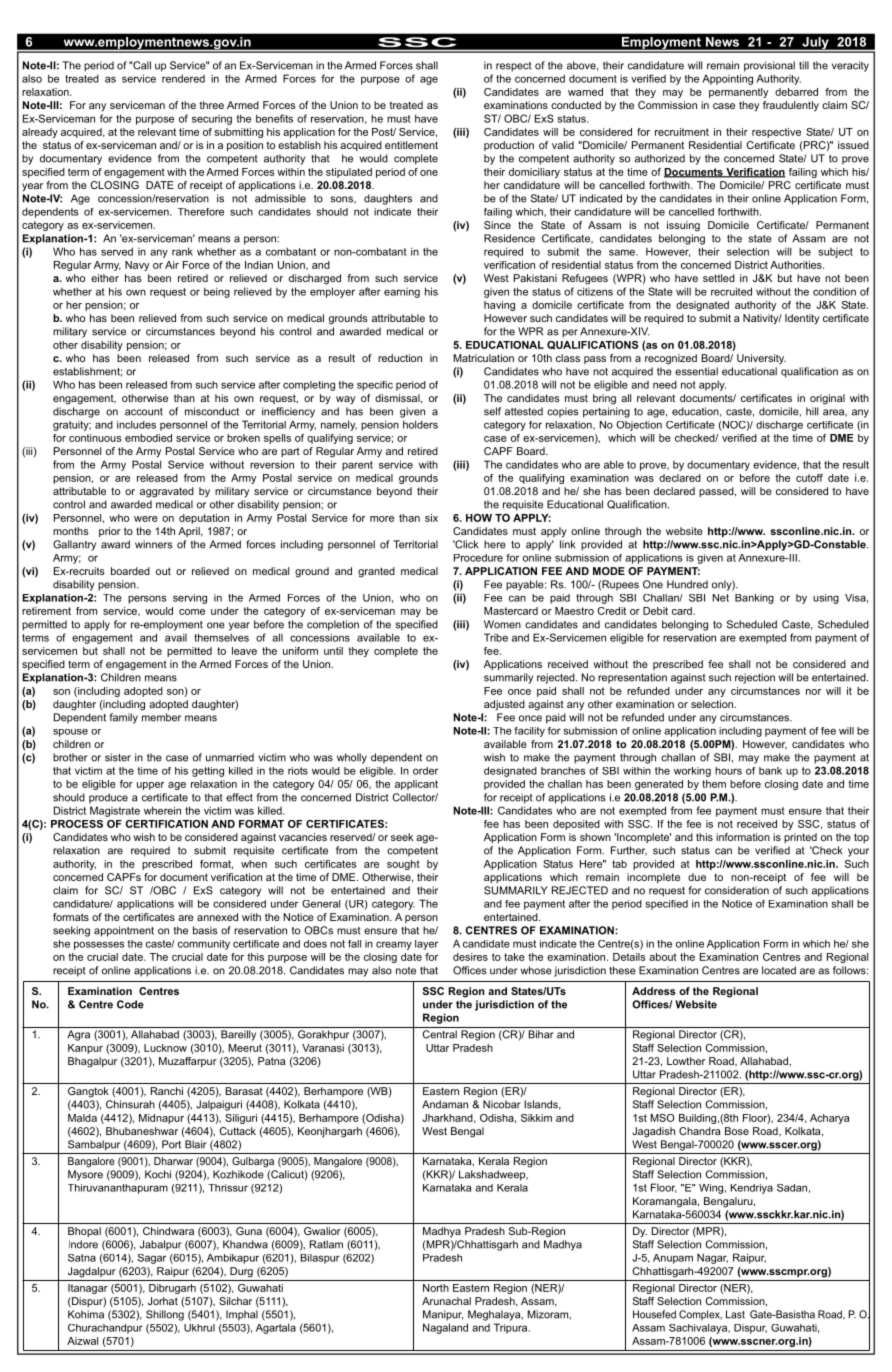 The image size is (892, 1372). I want to click on fraudulently, so click(791, 106).
